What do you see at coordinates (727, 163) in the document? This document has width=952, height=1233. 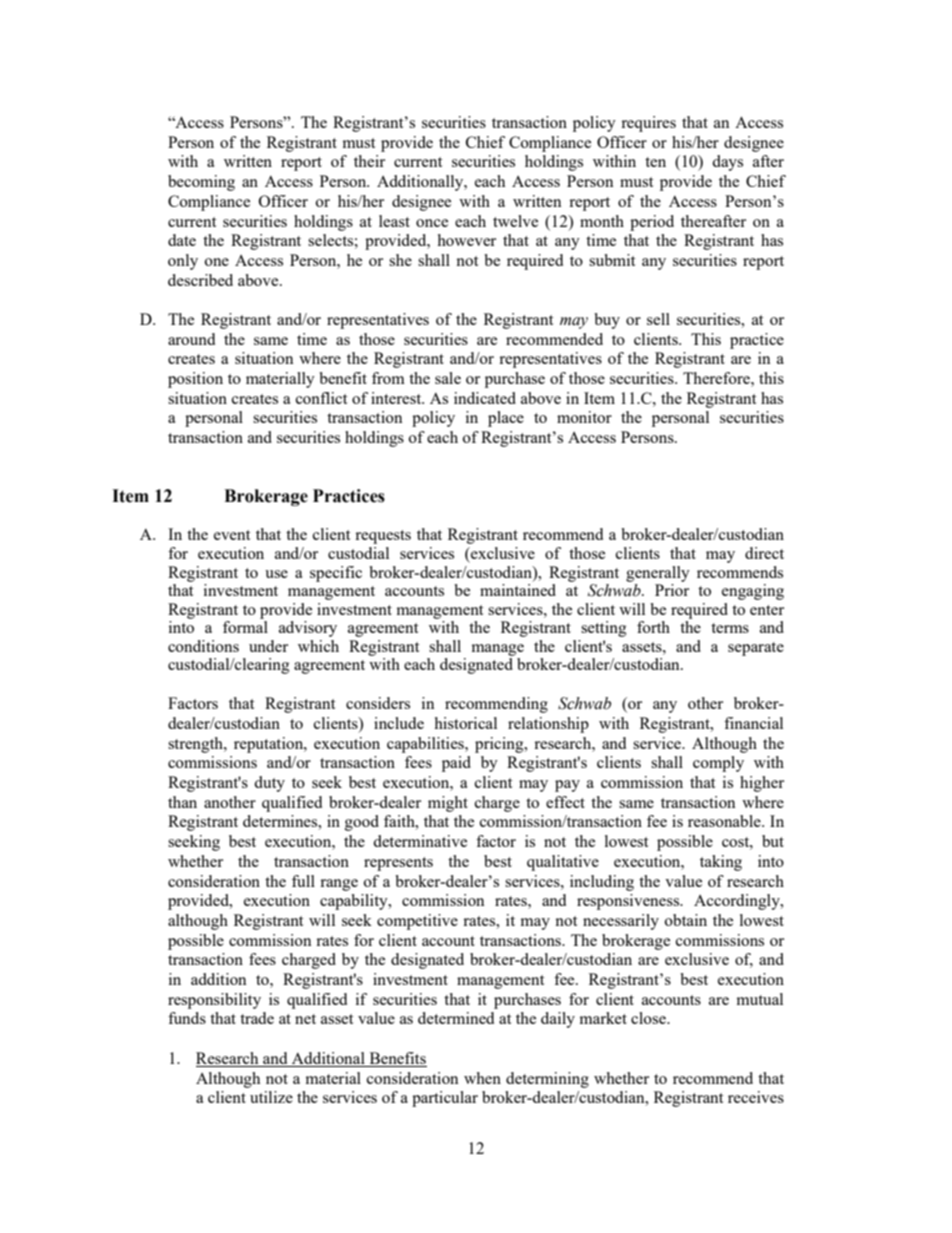 I see `days` at bounding box center [727, 163].
